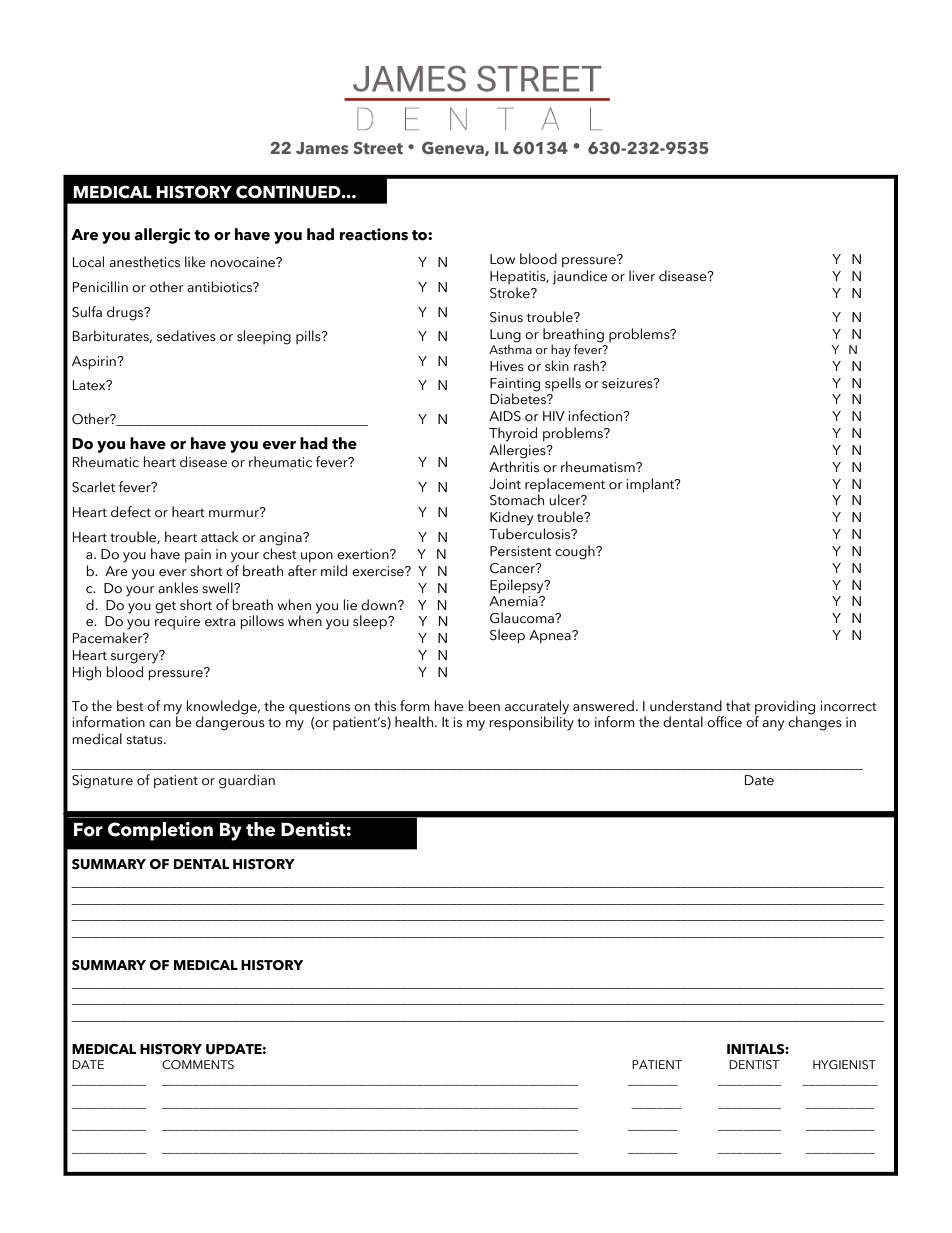 This screenshot has height=1233, width=952. What do you see at coordinates (93, 487) in the screenshot?
I see `Scarlet` at bounding box center [93, 487].
